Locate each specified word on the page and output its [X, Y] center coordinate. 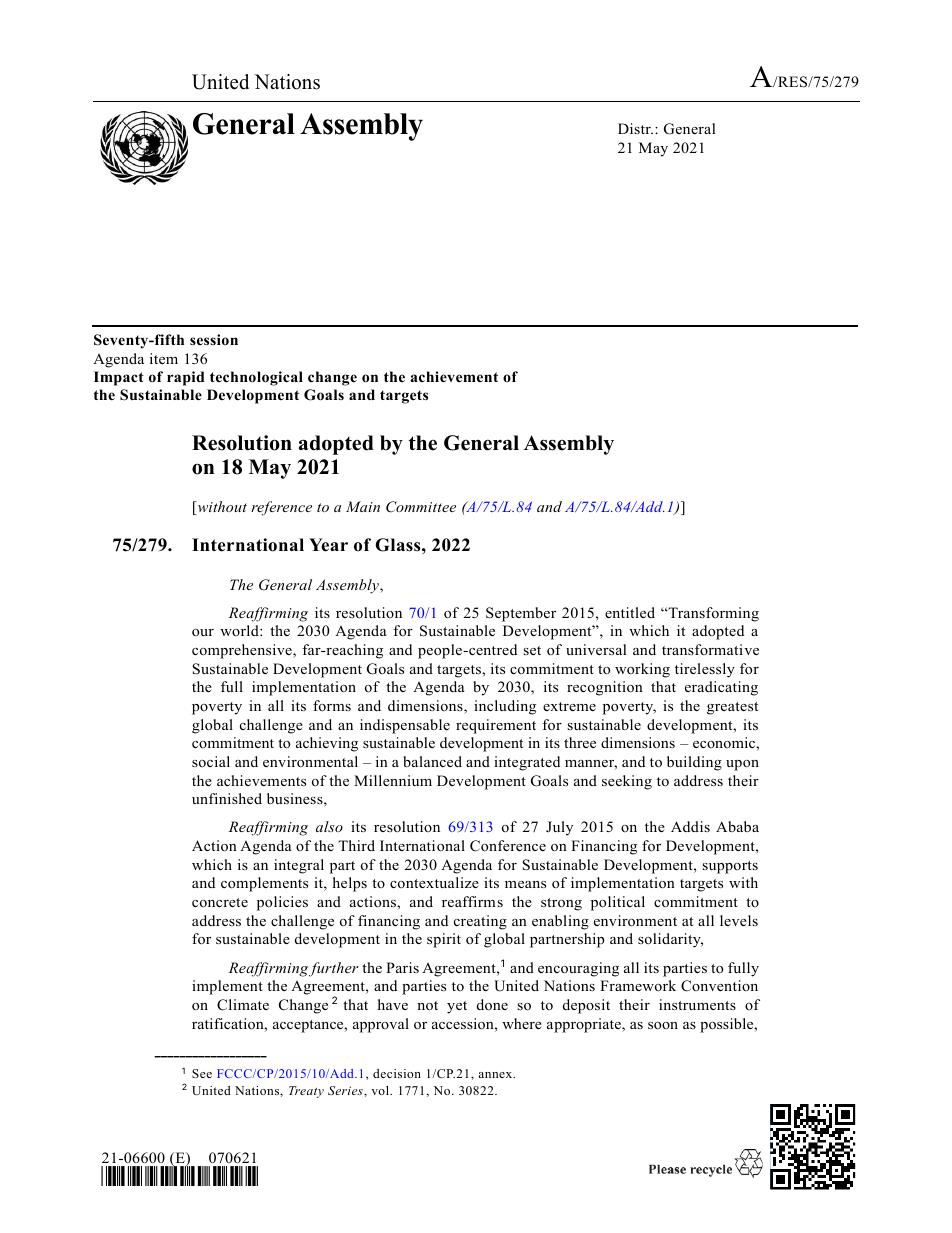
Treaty [306, 1092]
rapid [186, 378]
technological [256, 378]
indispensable [405, 726]
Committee [421, 507]
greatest [732, 708]
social [211, 761]
